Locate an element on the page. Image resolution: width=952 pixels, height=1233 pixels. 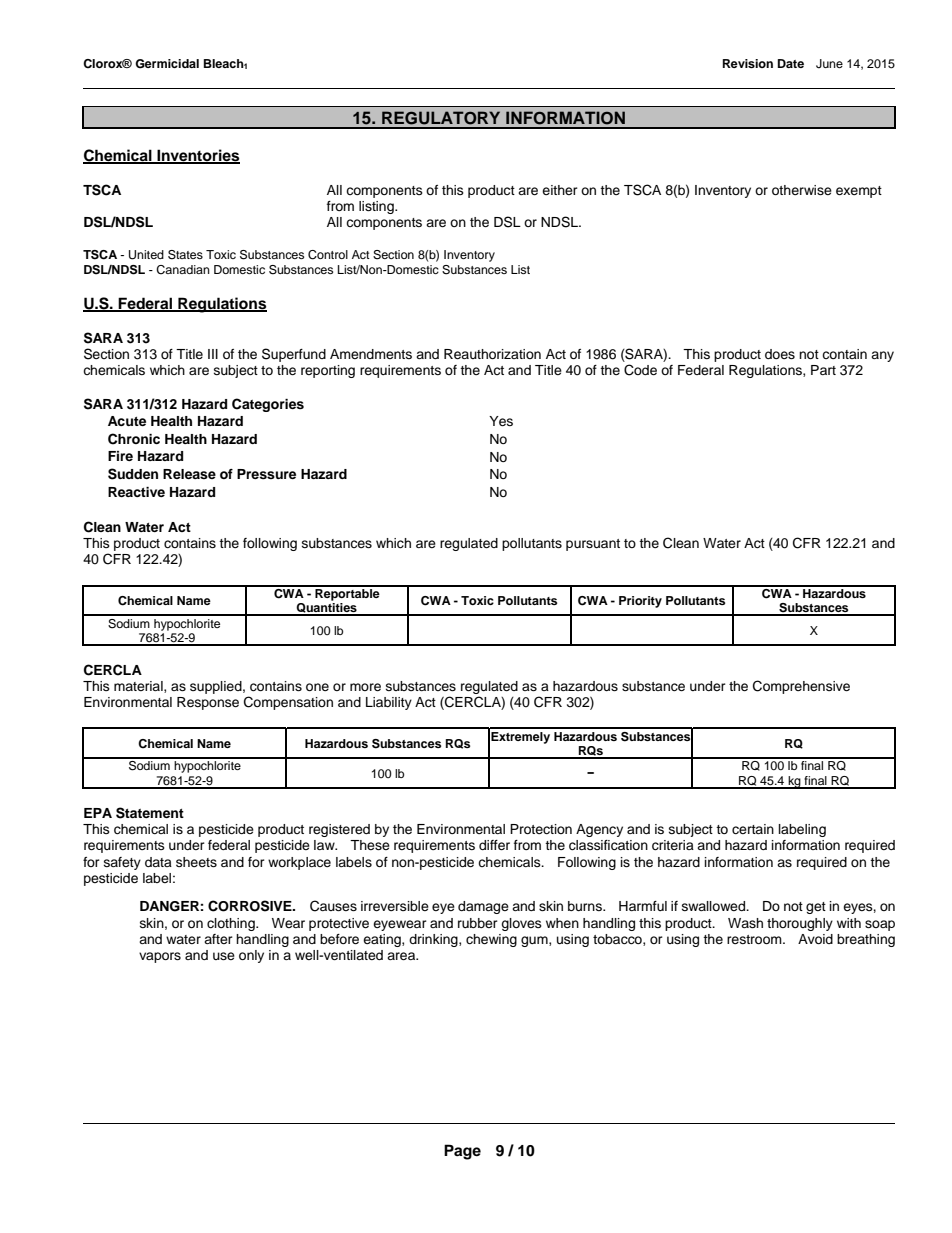
Response is located at coordinates (208, 703).
